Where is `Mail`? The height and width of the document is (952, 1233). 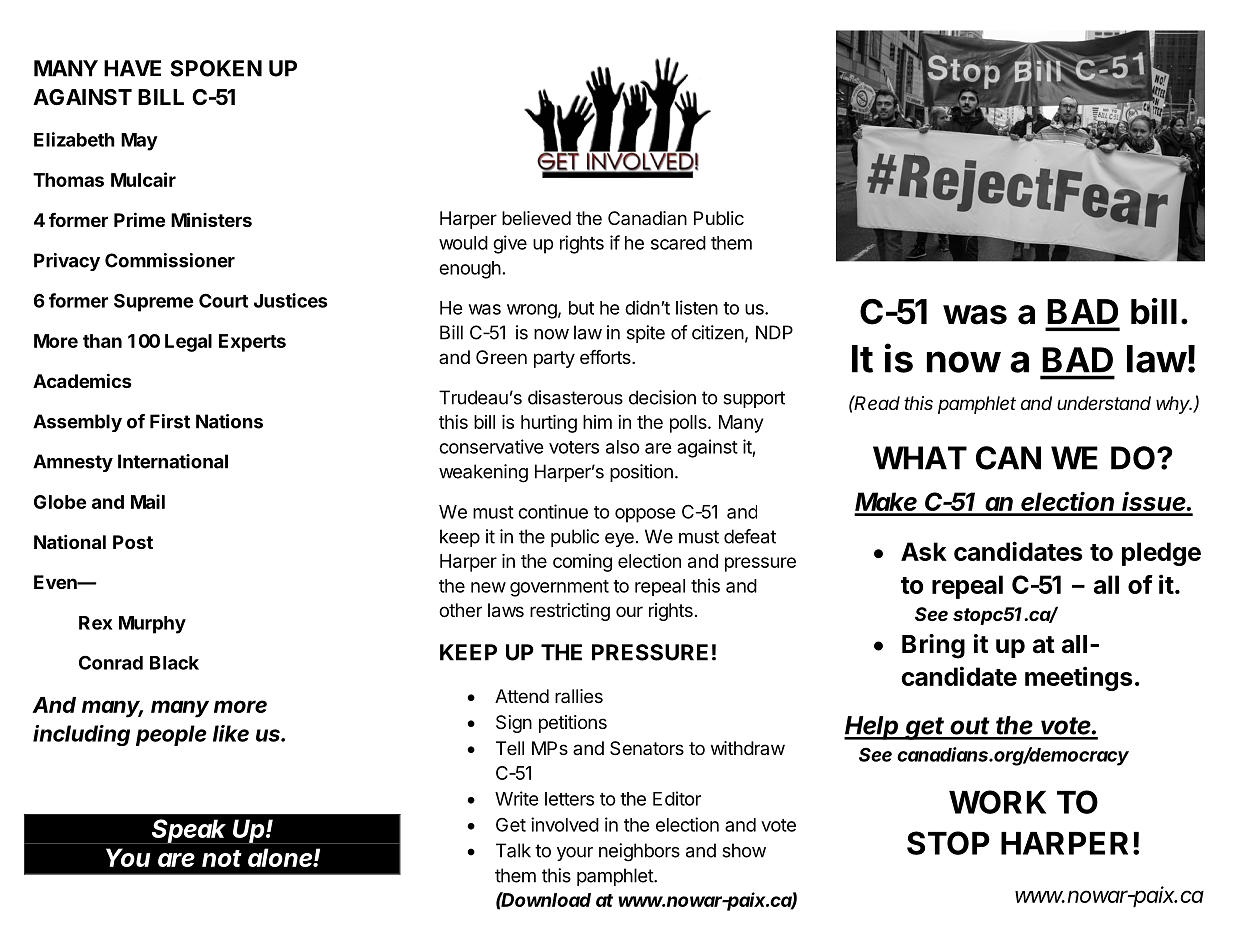 Mail is located at coordinates (148, 501).
